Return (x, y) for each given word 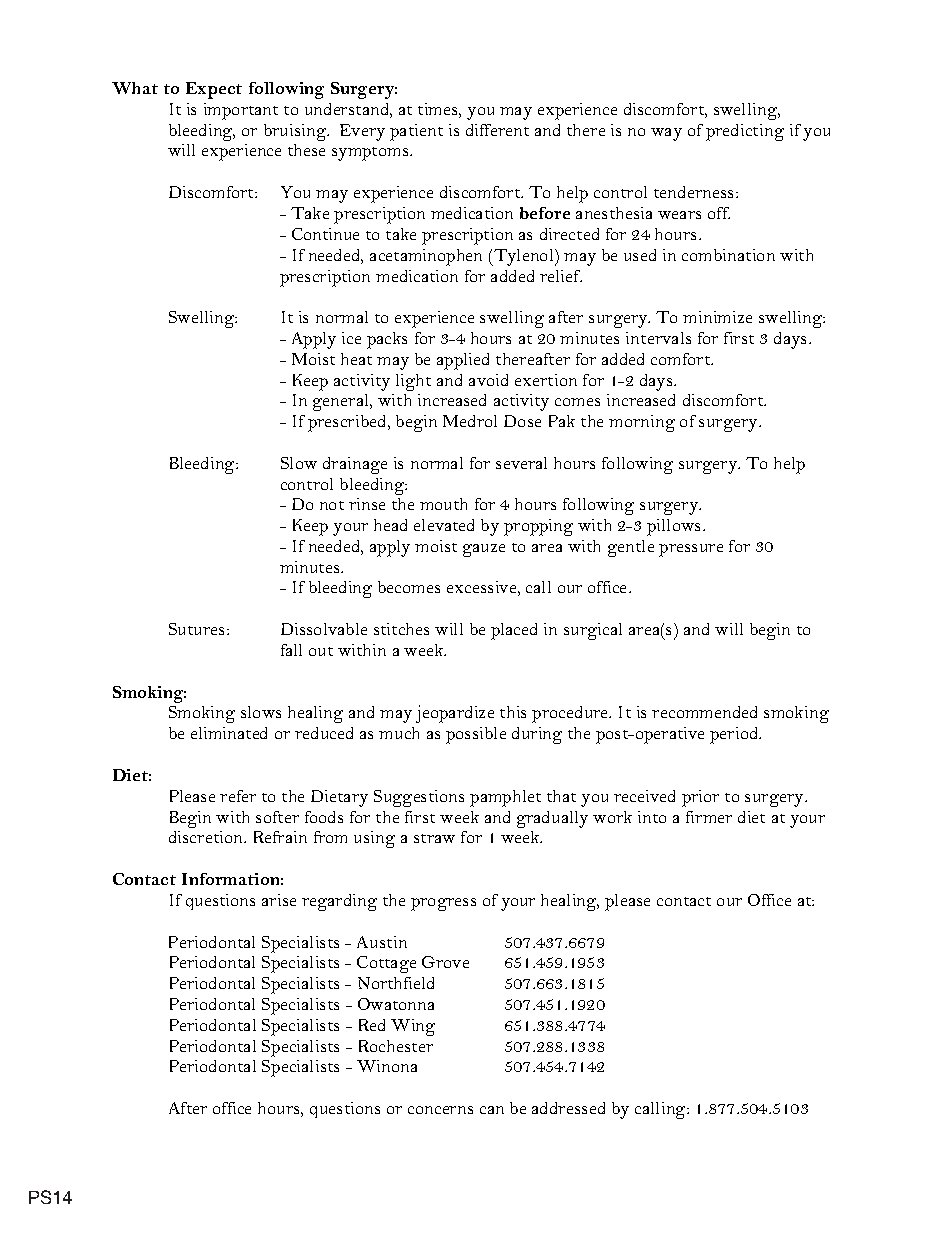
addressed (568, 1108)
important (241, 111)
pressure (691, 550)
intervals (658, 338)
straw (434, 838)
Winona (387, 1066)
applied (463, 361)
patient (416, 132)
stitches (401, 629)
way (666, 134)
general (342, 402)
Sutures (196, 629)
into (652, 817)
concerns (440, 1110)
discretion (207, 837)
